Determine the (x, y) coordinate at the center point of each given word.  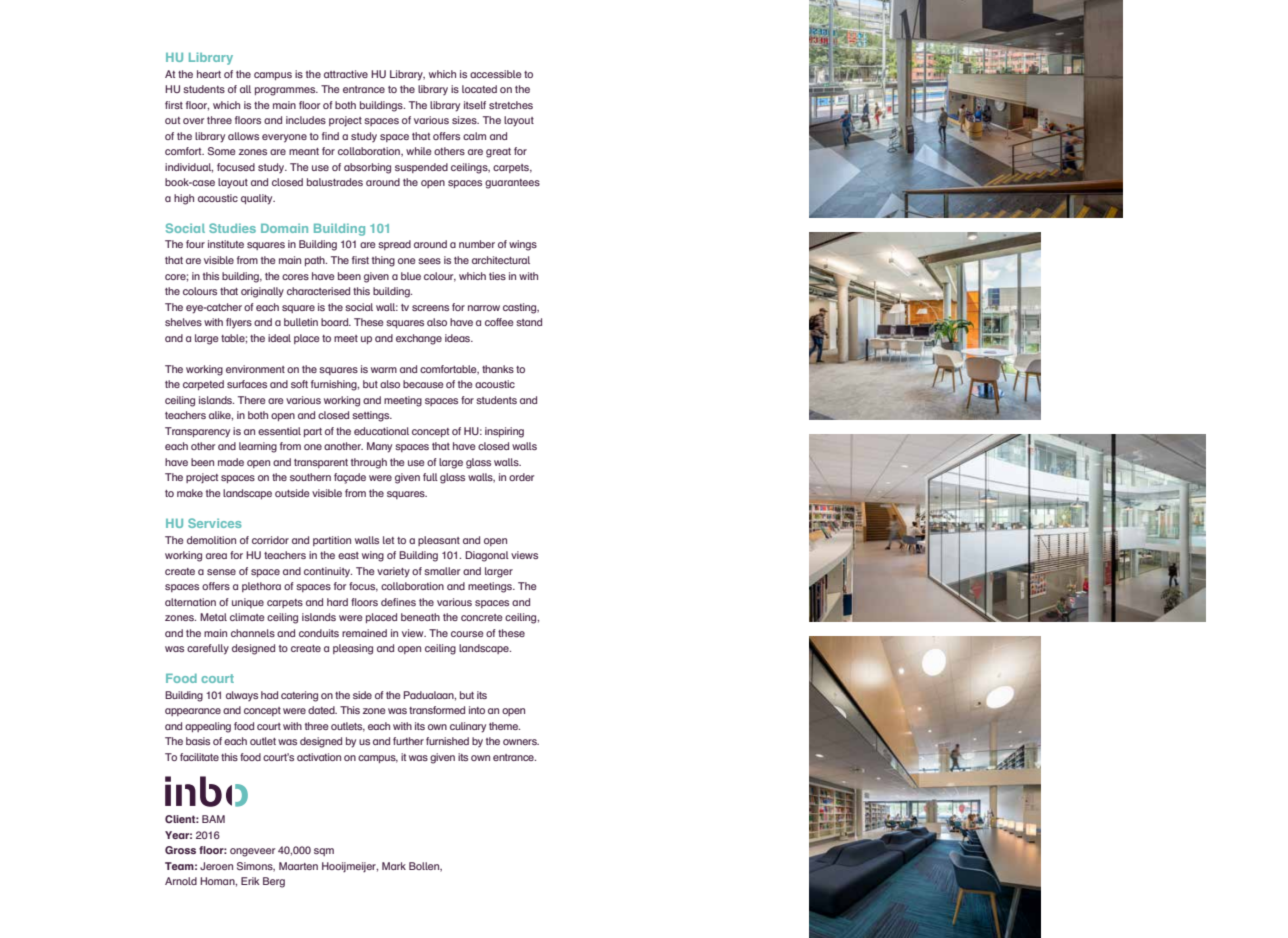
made (231, 462)
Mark (394, 866)
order (521, 477)
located (479, 89)
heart (209, 74)
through (369, 463)
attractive (346, 74)
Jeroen (216, 866)
